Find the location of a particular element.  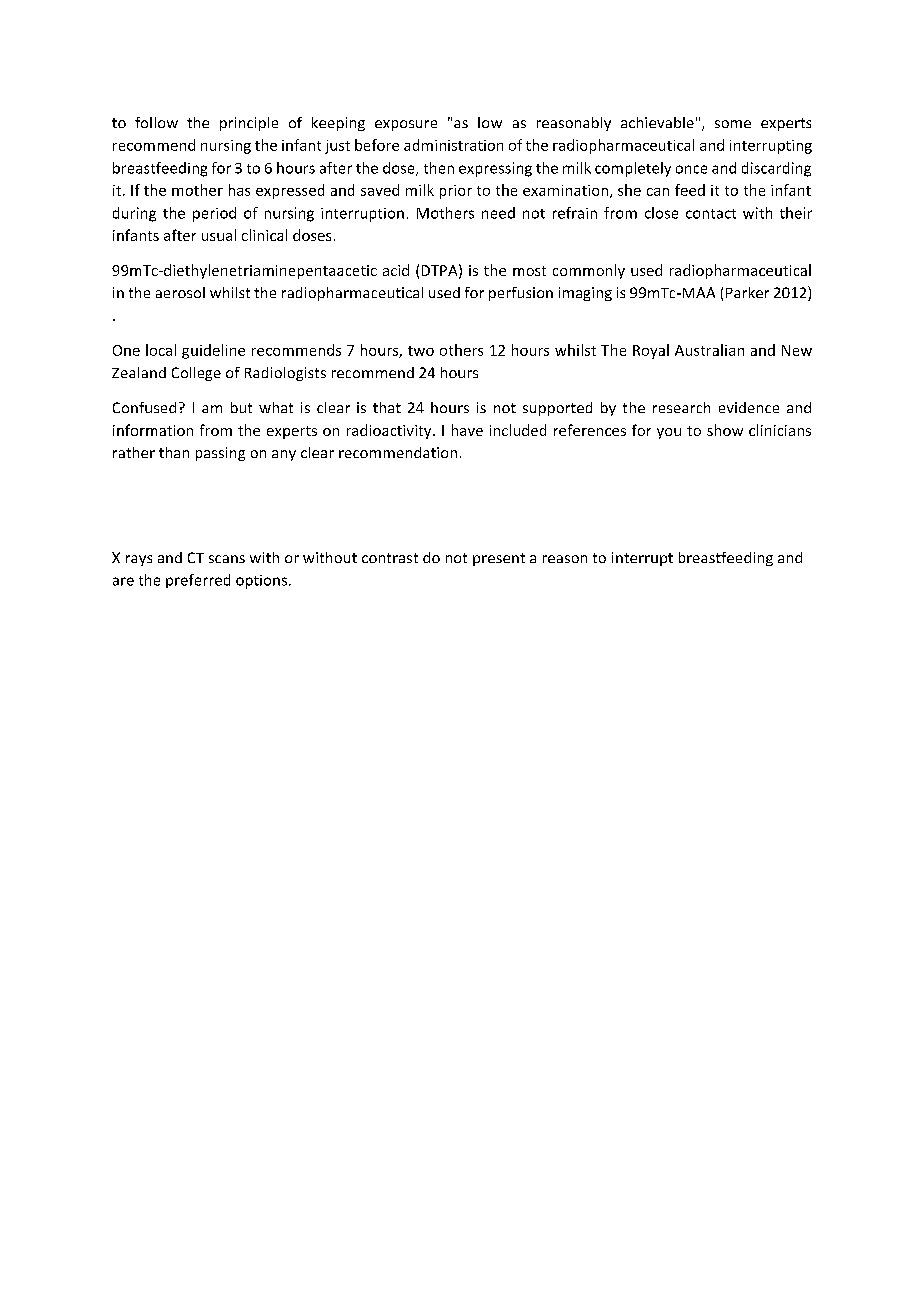

acid is located at coordinates (396, 270).
